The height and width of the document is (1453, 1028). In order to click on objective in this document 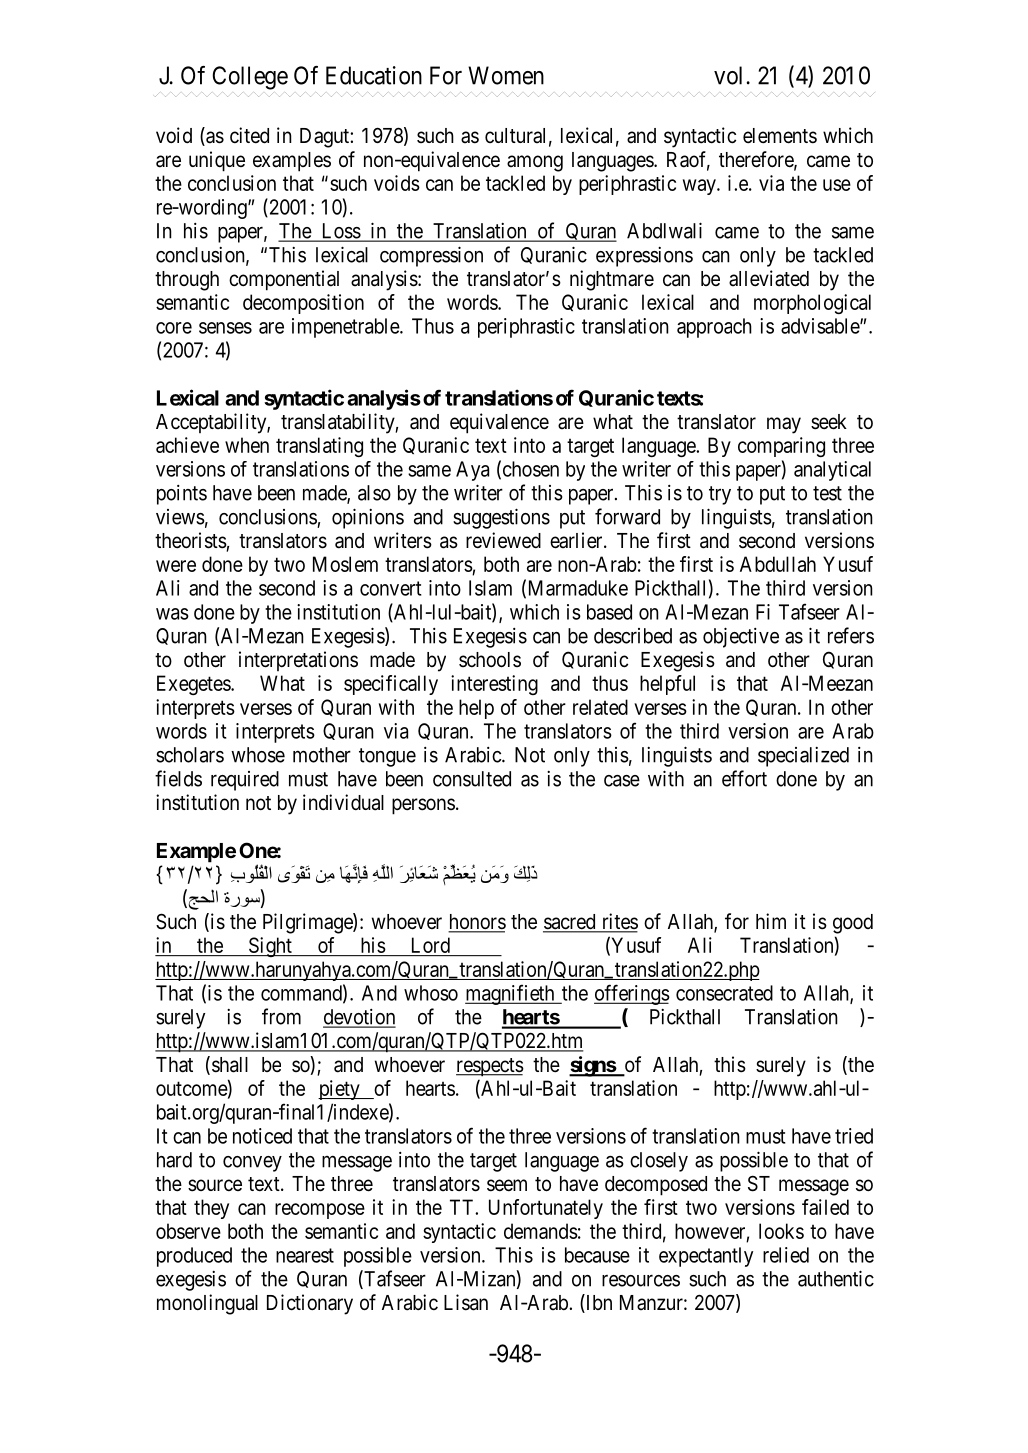, I will do `click(741, 637)`.
